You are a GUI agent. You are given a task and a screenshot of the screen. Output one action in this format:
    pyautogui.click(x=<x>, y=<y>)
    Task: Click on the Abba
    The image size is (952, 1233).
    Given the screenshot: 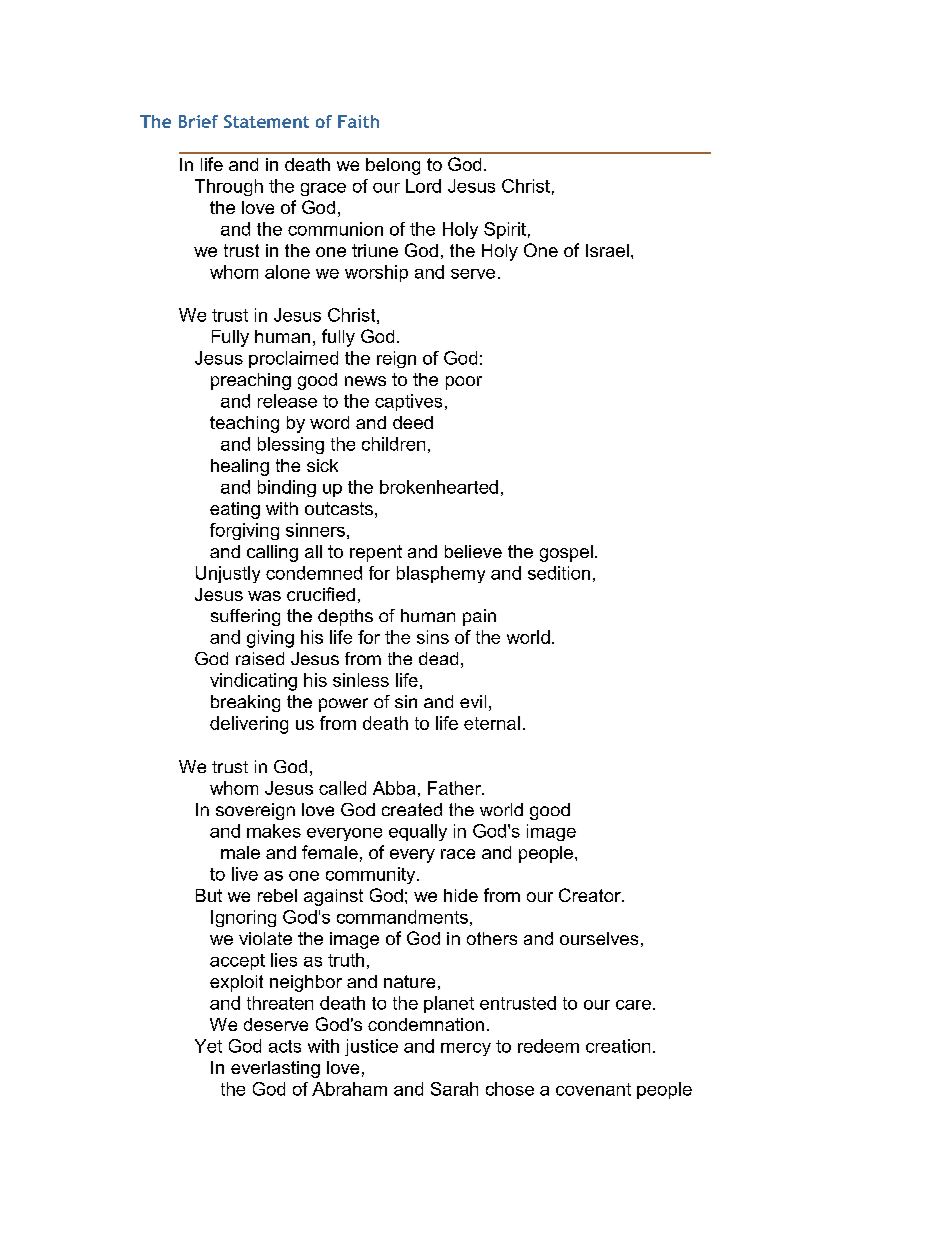 What is the action you would take?
    pyautogui.click(x=394, y=788)
